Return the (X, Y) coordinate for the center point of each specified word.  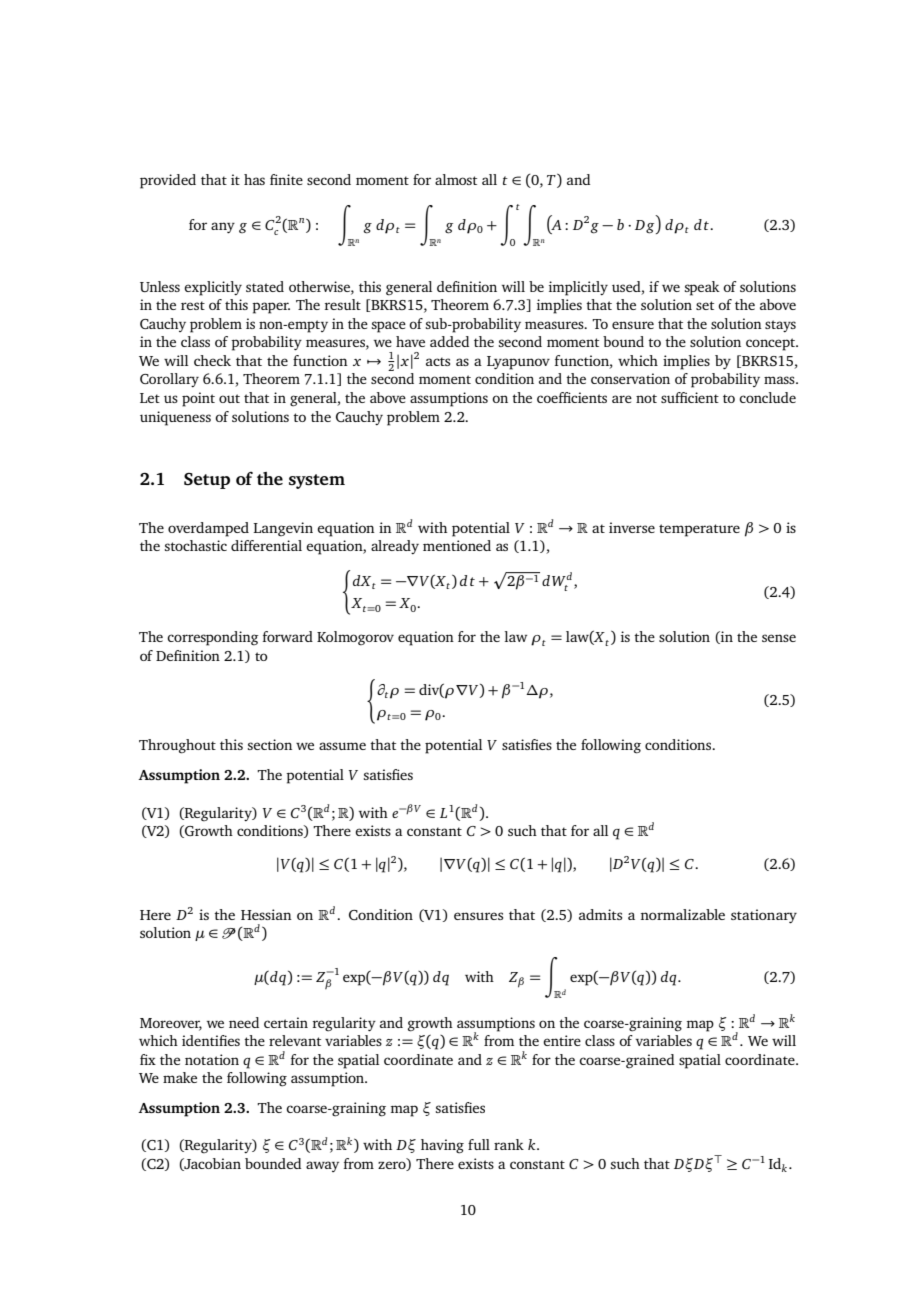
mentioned (457, 545)
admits (600, 914)
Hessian (266, 914)
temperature (699, 530)
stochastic (196, 545)
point (198, 399)
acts (438, 361)
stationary (764, 916)
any (223, 227)
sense (779, 638)
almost (456, 179)
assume (342, 746)
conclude (767, 397)
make (180, 1077)
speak (702, 288)
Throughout (177, 746)
